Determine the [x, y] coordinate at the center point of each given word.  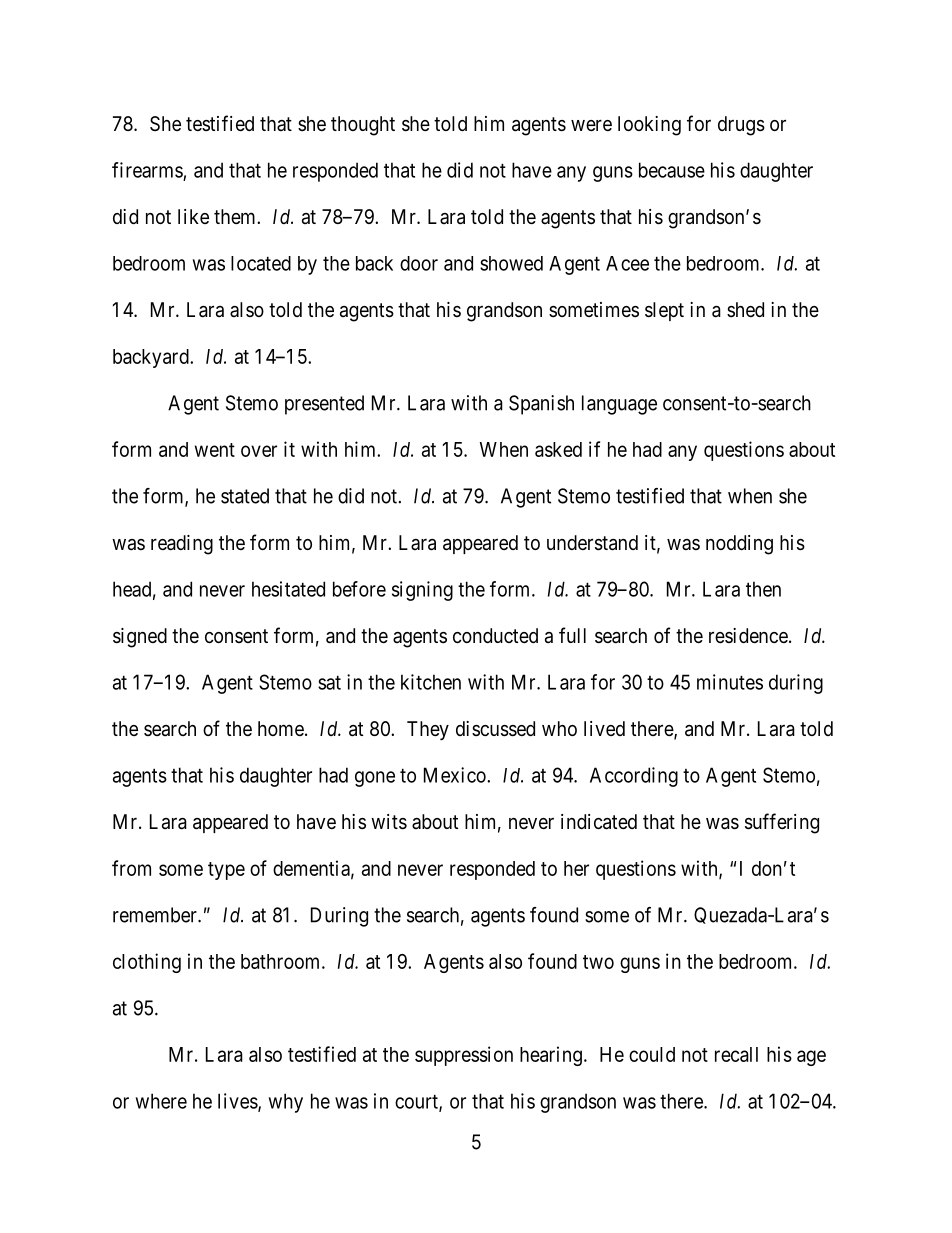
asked [558, 449]
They [428, 730]
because [672, 170]
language [619, 405]
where [161, 1101]
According [634, 777]
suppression [464, 1056]
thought [363, 126]
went [215, 450]
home [281, 728]
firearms [147, 170]
